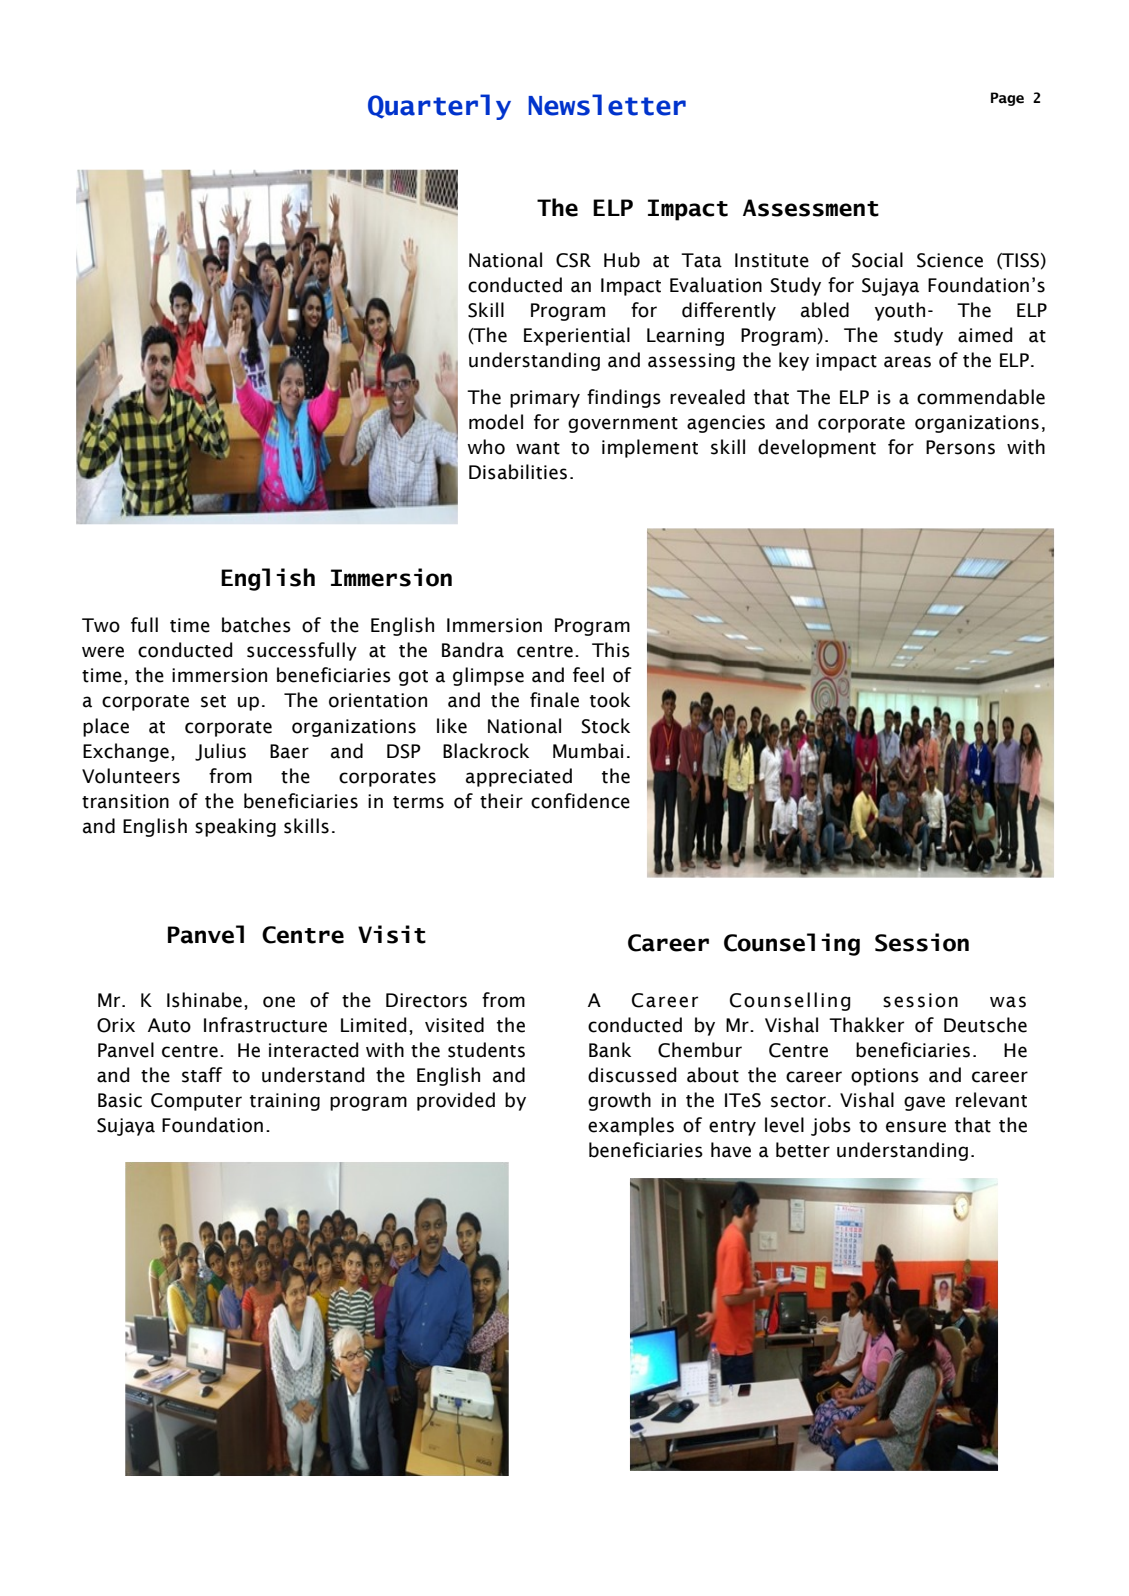 Image resolution: width=1129 pixels, height=1596 pixels. Describe the element at coordinates (960, 447) in the screenshot. I see `Persons` at that location.
